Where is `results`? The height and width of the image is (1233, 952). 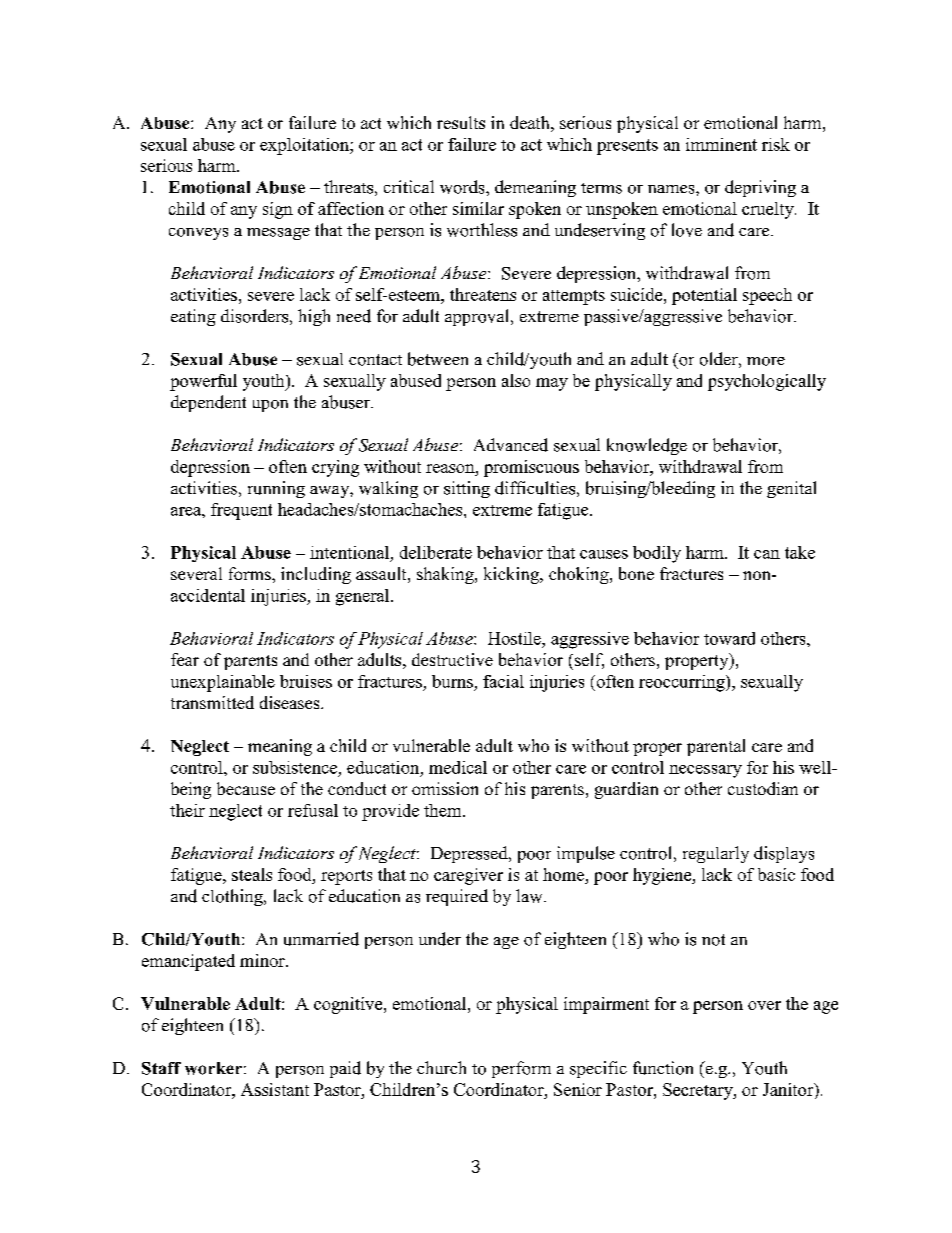 results is located at coordinates (461, 122).
